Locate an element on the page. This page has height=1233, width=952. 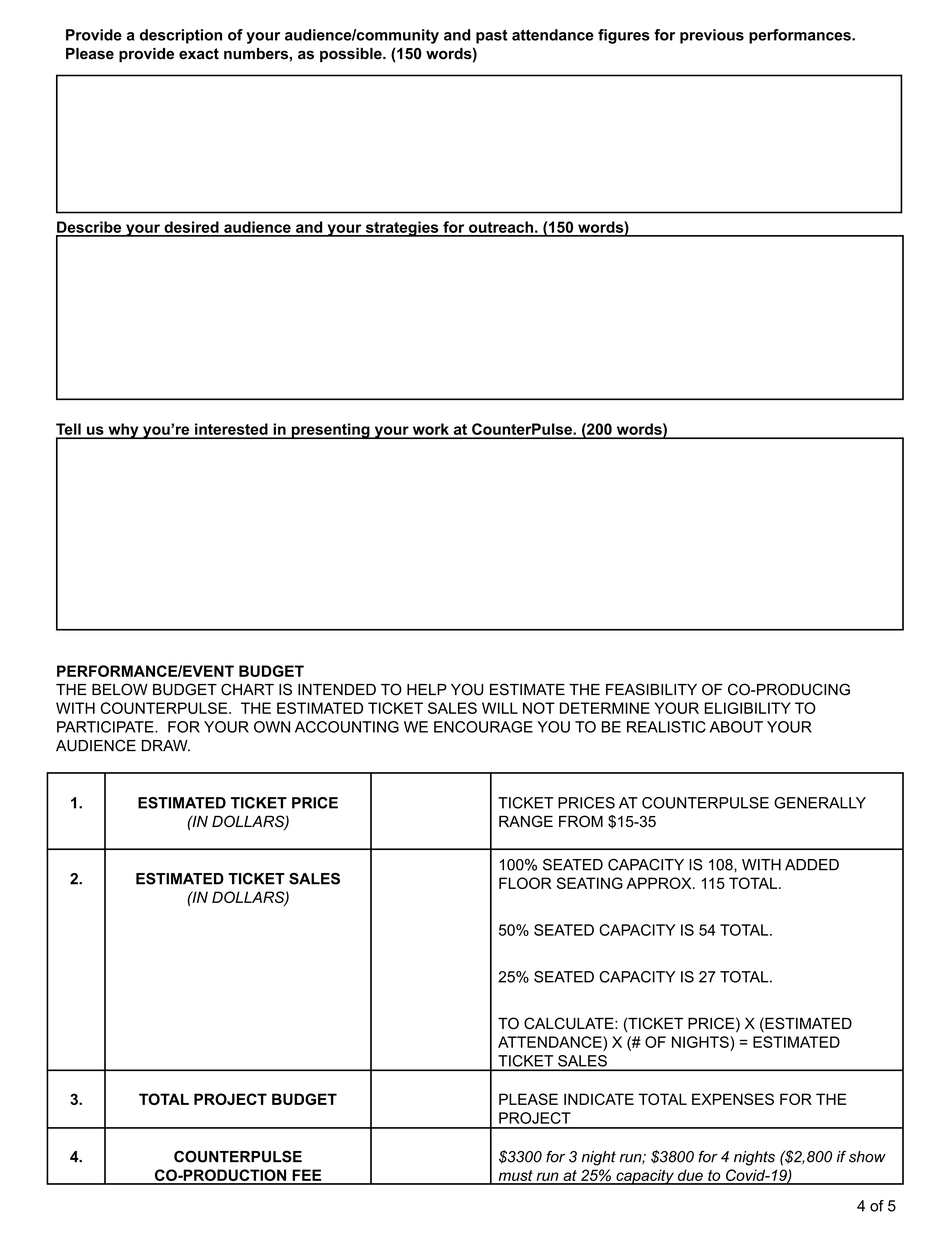
FEASIBILITY is located at coordinates (651, 689).
